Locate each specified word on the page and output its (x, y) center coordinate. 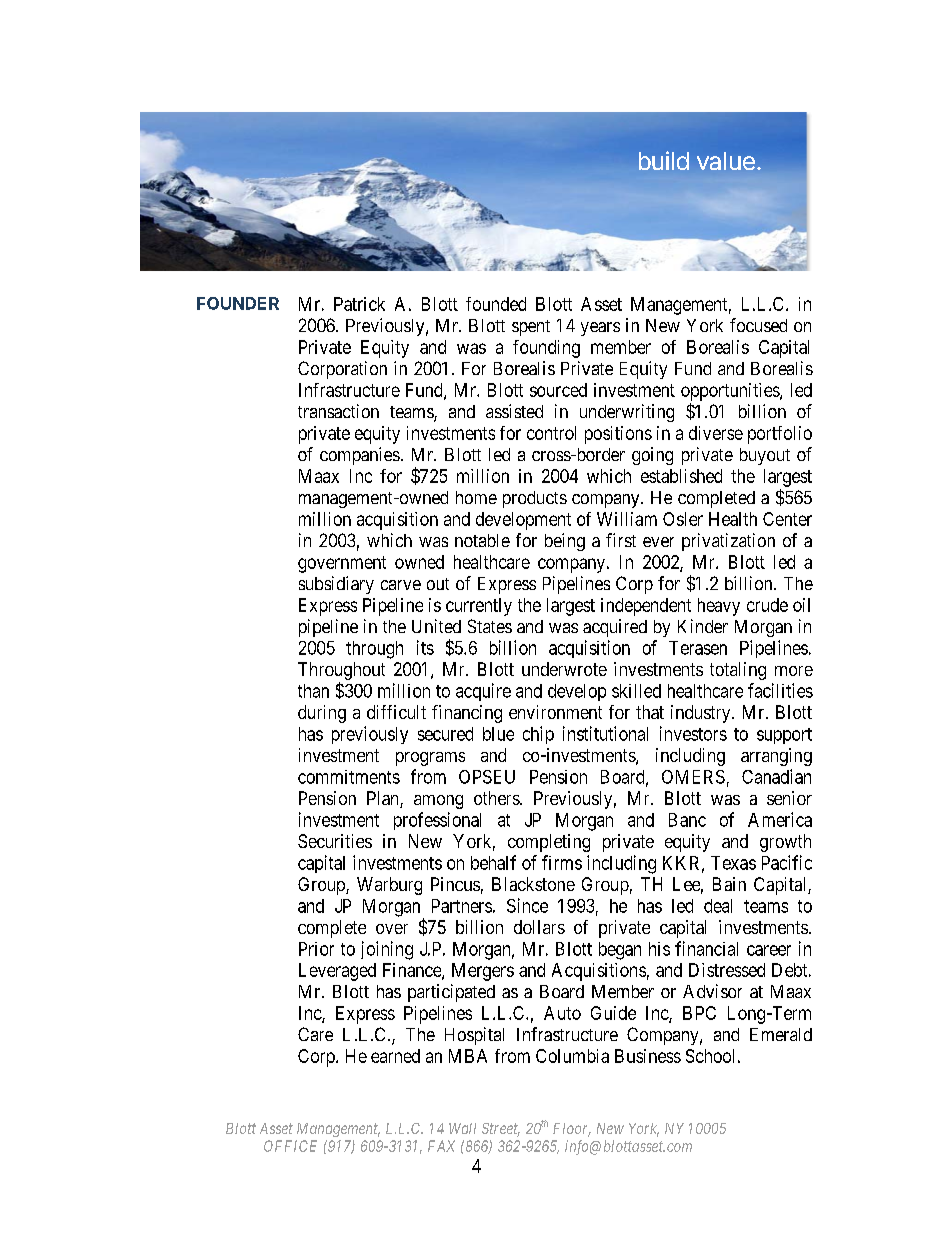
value (726, 161)
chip (538, 735)
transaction (338, 411)
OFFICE (290, 1146)
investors (693, 733)
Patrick (359, 304)
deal (718, 906)
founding (546, 349)
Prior (316, 949)
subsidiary (336, 585)
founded (496, 304)
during (322, 714)
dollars (539, 927)
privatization (728, 542)
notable (482, 540)
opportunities (731, 392)
